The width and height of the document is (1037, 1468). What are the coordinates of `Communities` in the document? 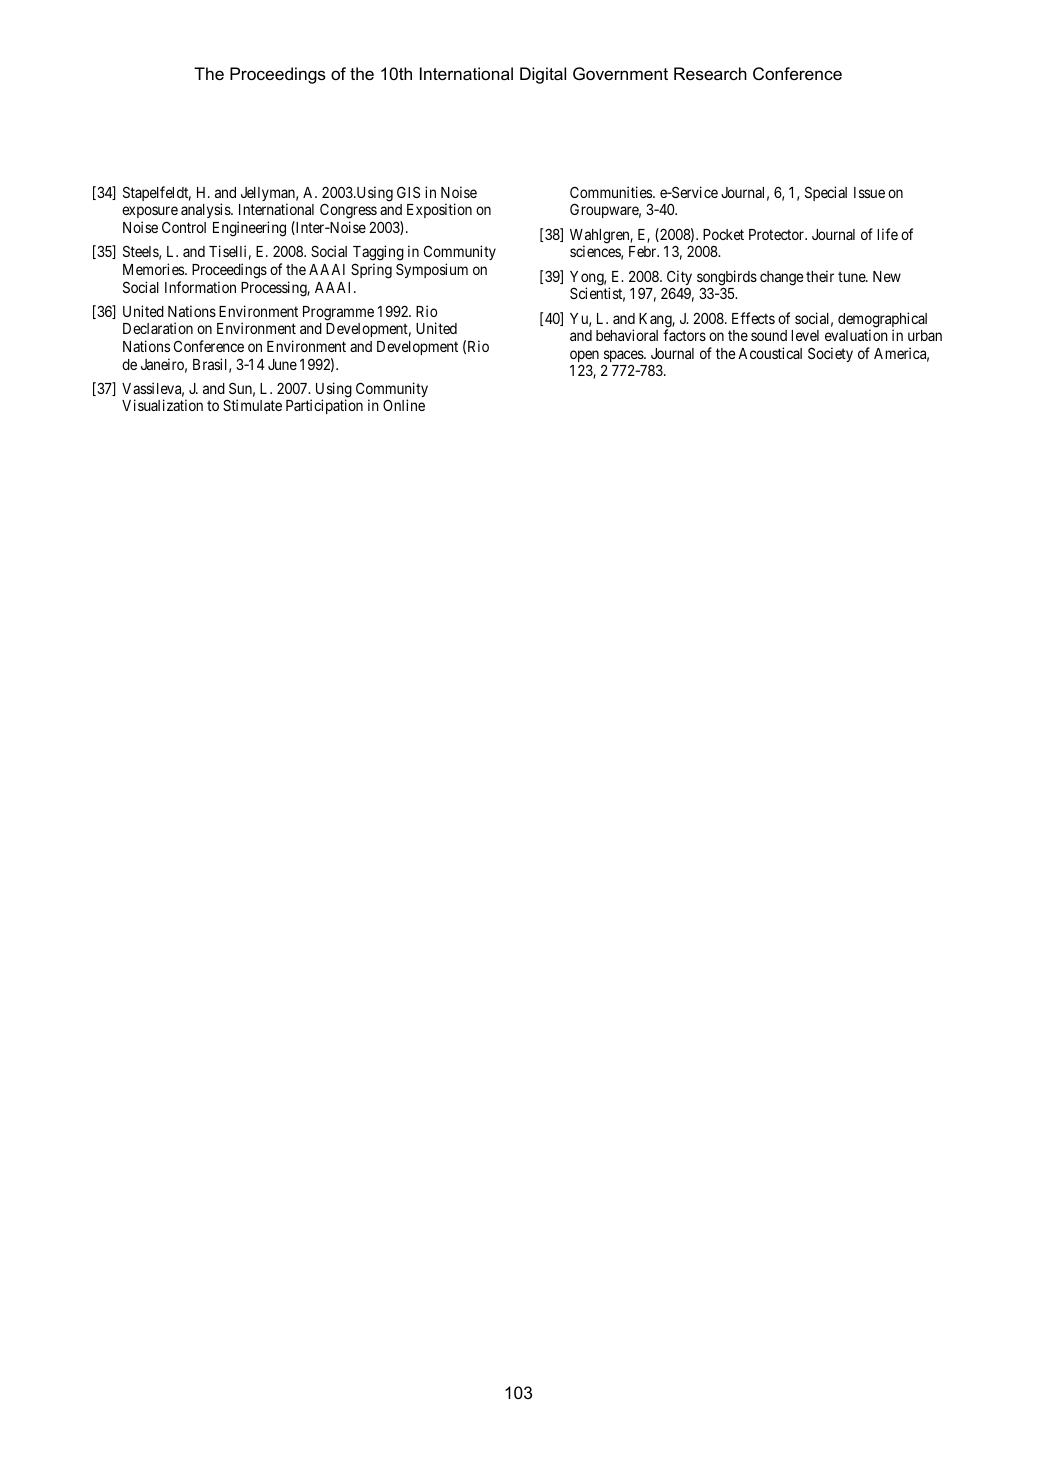 It's located at (612, 192).
